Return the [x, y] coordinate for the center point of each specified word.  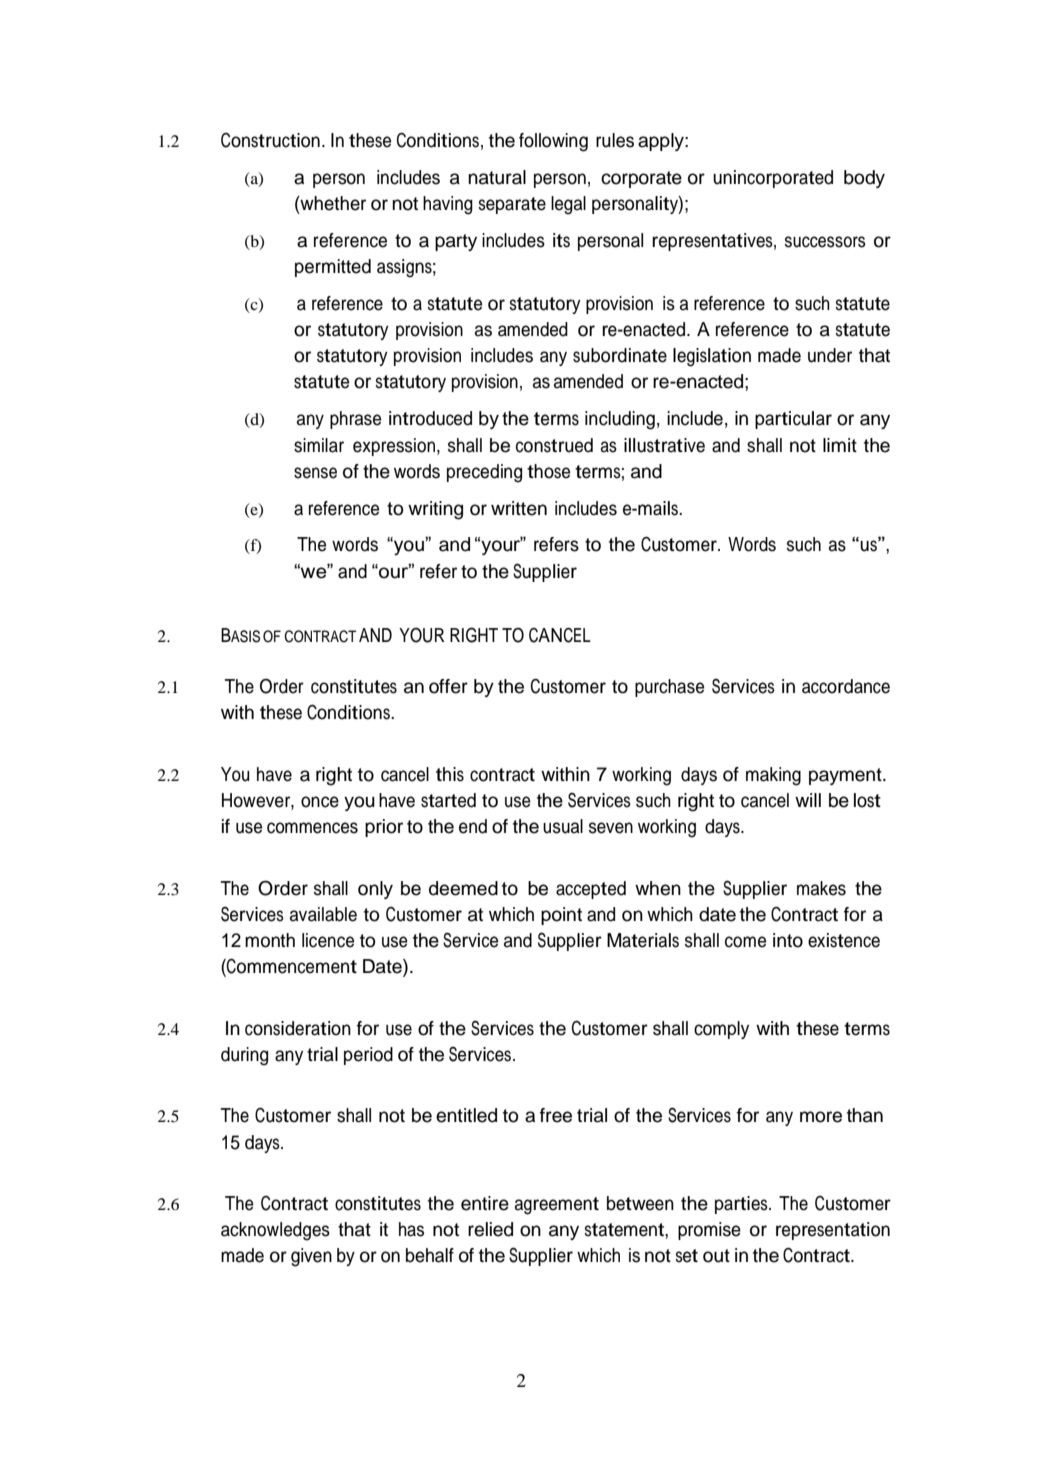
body [864, 179]
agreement [557, 1206]
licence [328, 940]
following [553, 142]
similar [319, 445]
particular [793, 420]
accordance [846, 686]
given [311, 1257]
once [320, 802]
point [561, 916]
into [788, 940]
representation [833, 1231]
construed [554, 445]
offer [448, 686]
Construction [270, 140]
